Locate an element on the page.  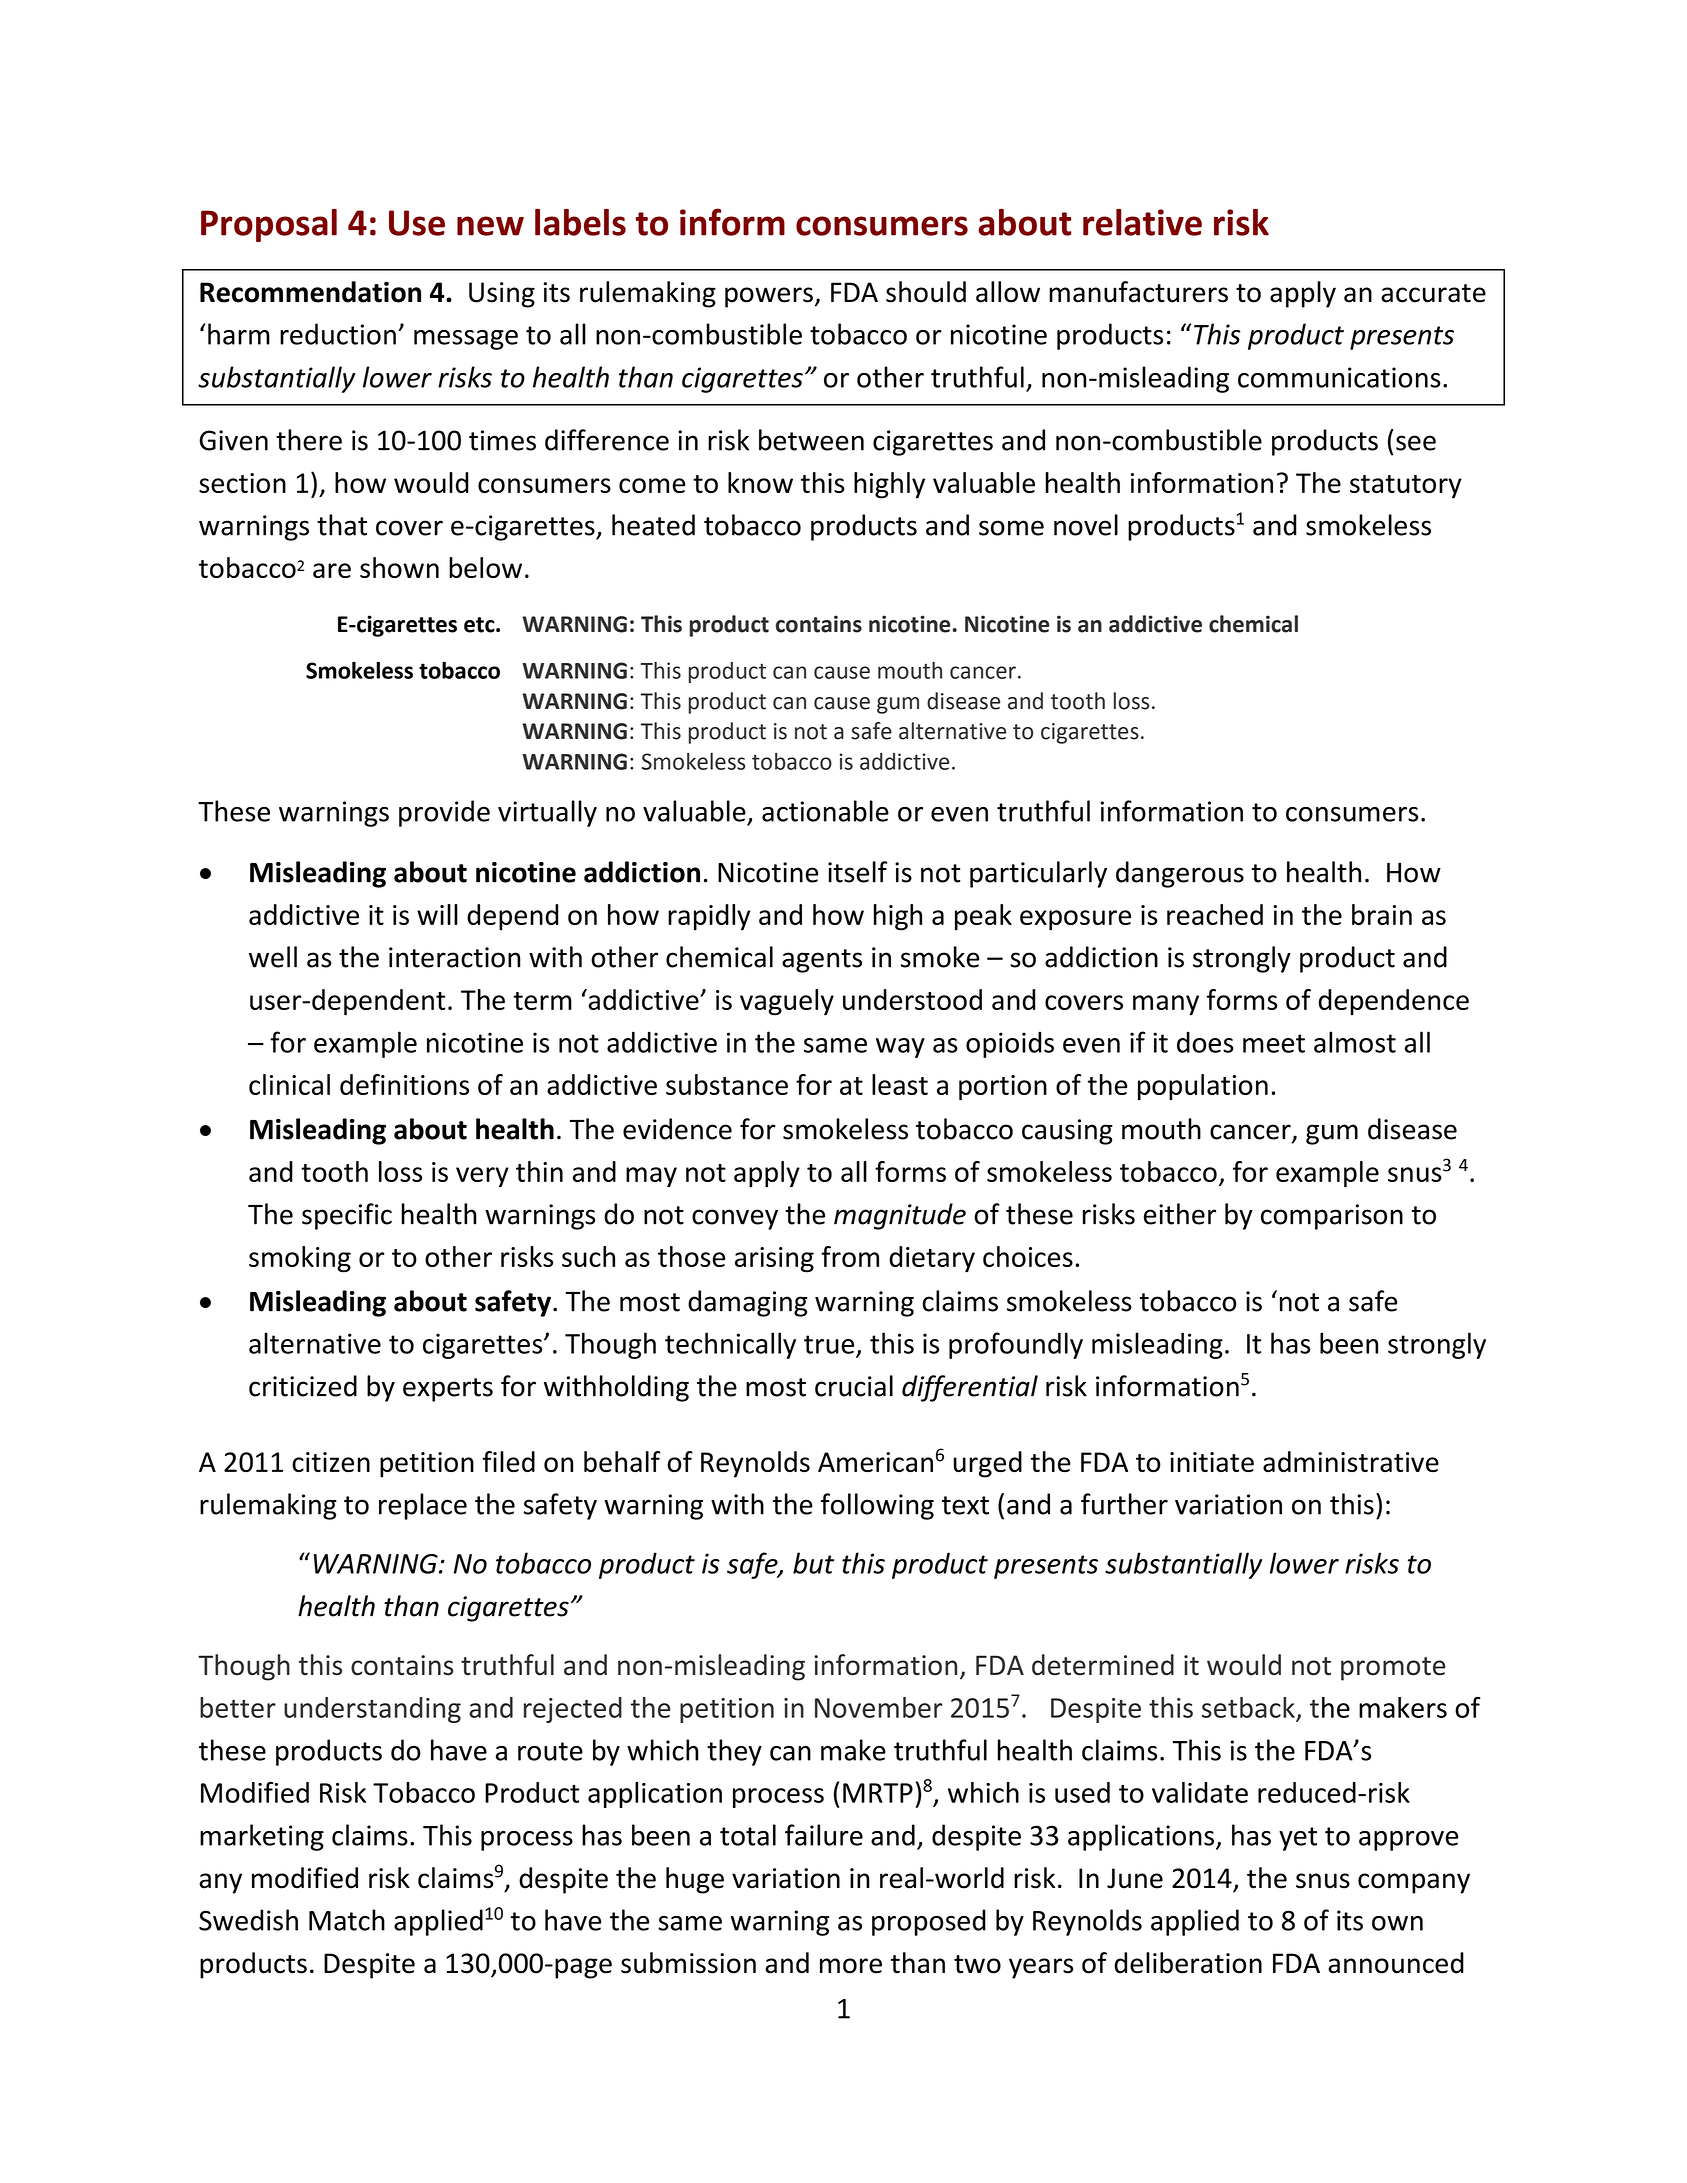
crucial is located at coordinates (854, 1386).
